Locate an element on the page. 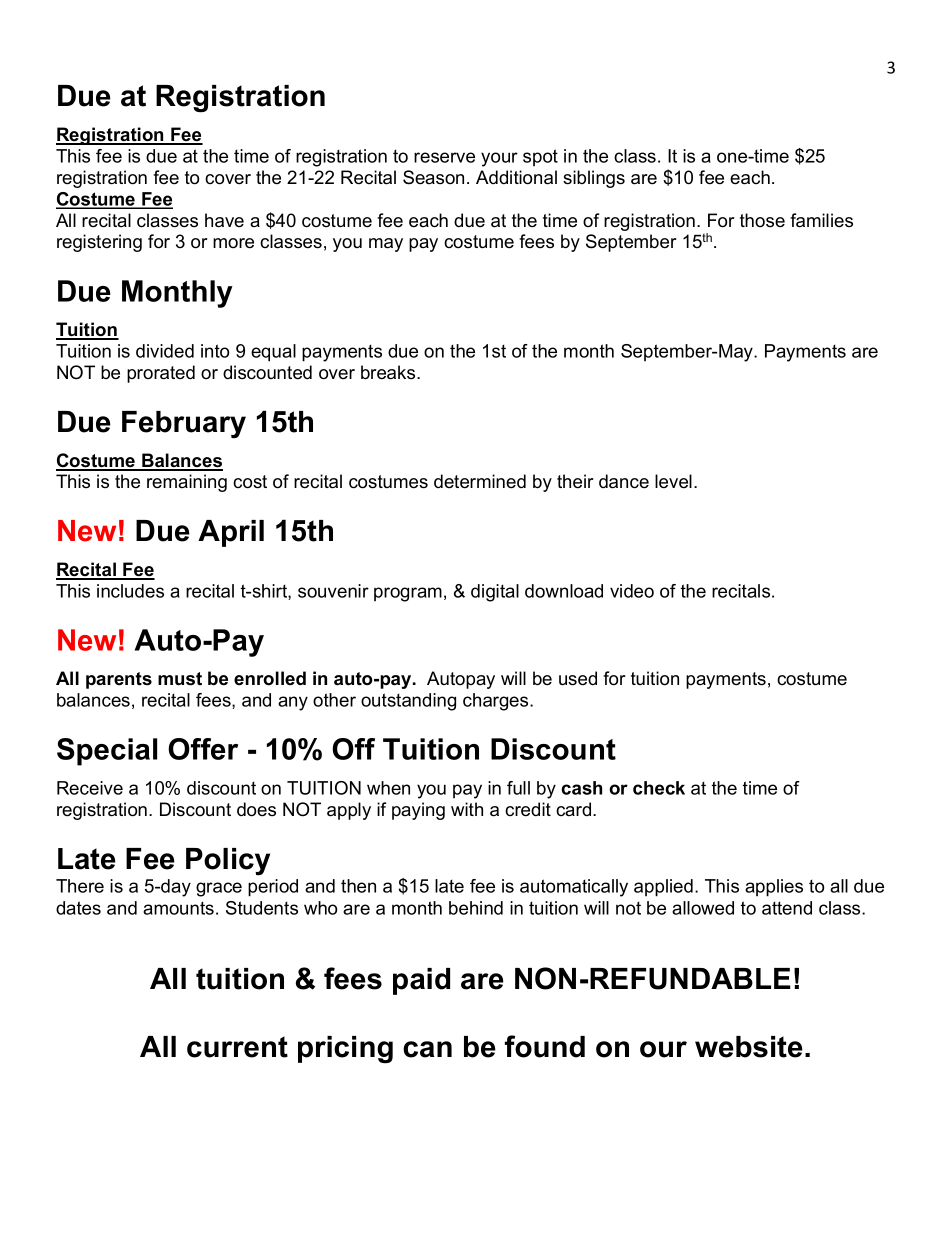 This page has height=1233, width=952. remaining is located at coordinates (187, 483).
